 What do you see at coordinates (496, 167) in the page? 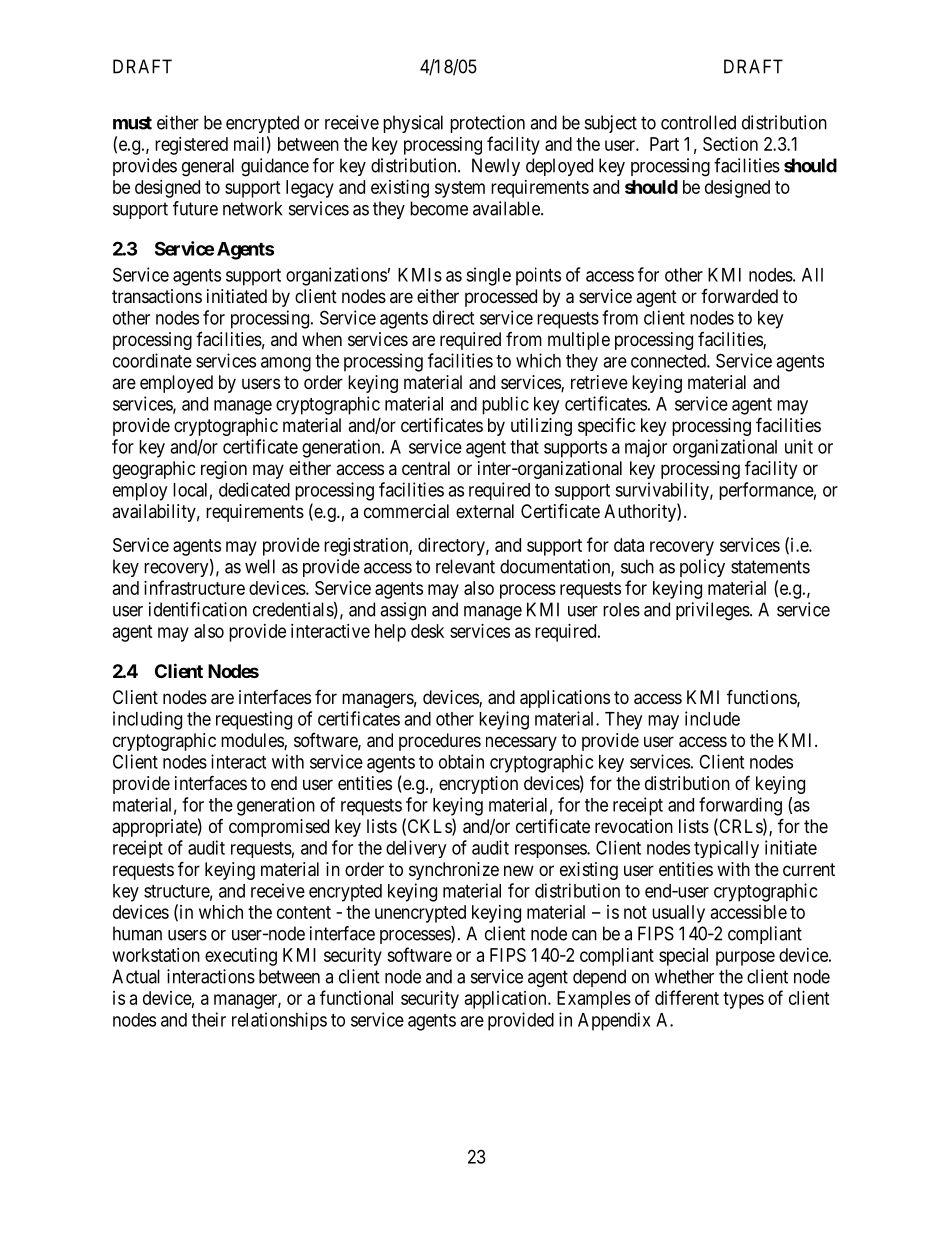
I see `Newly` at bounding box center [496, 167].
